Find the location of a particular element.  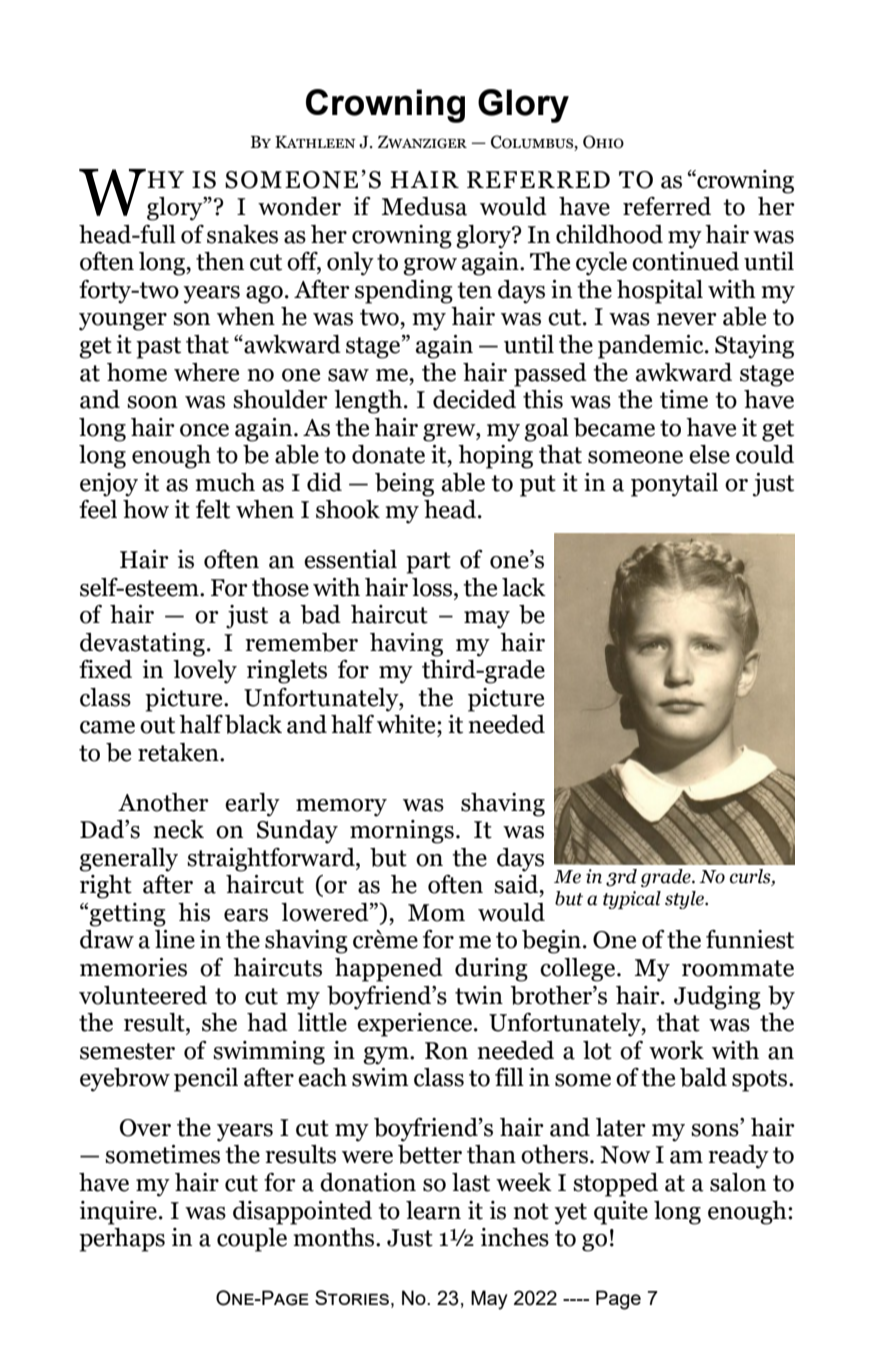

snakes is located at coordinates (242, 234).
